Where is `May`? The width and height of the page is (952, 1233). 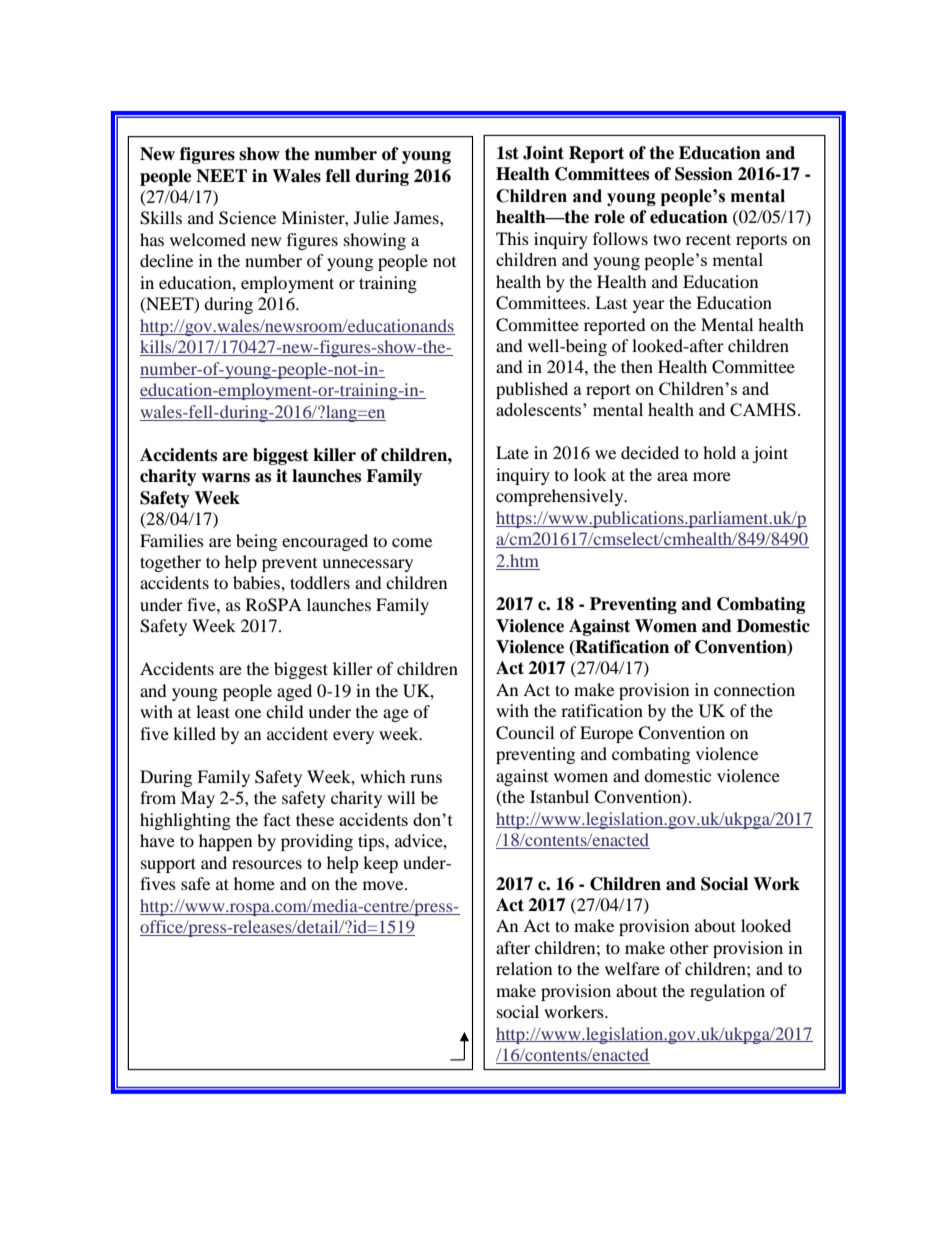 May is located at coordinates (198, 799).
